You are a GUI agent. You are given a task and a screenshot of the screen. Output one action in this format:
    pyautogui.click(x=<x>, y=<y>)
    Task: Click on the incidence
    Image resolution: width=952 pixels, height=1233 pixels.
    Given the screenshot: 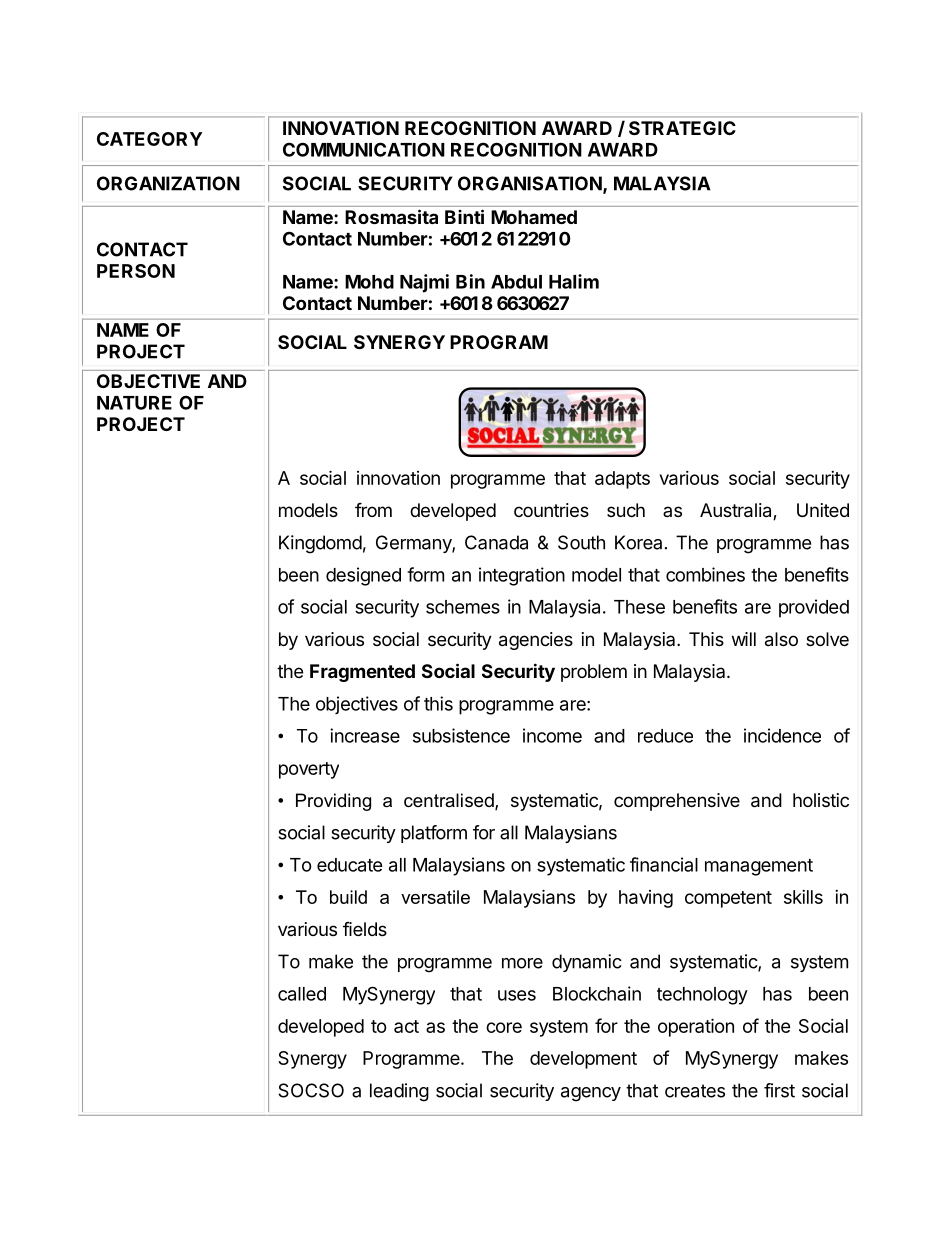 What is the action you would take?
    pyautogui.click(x=782, y=735)
